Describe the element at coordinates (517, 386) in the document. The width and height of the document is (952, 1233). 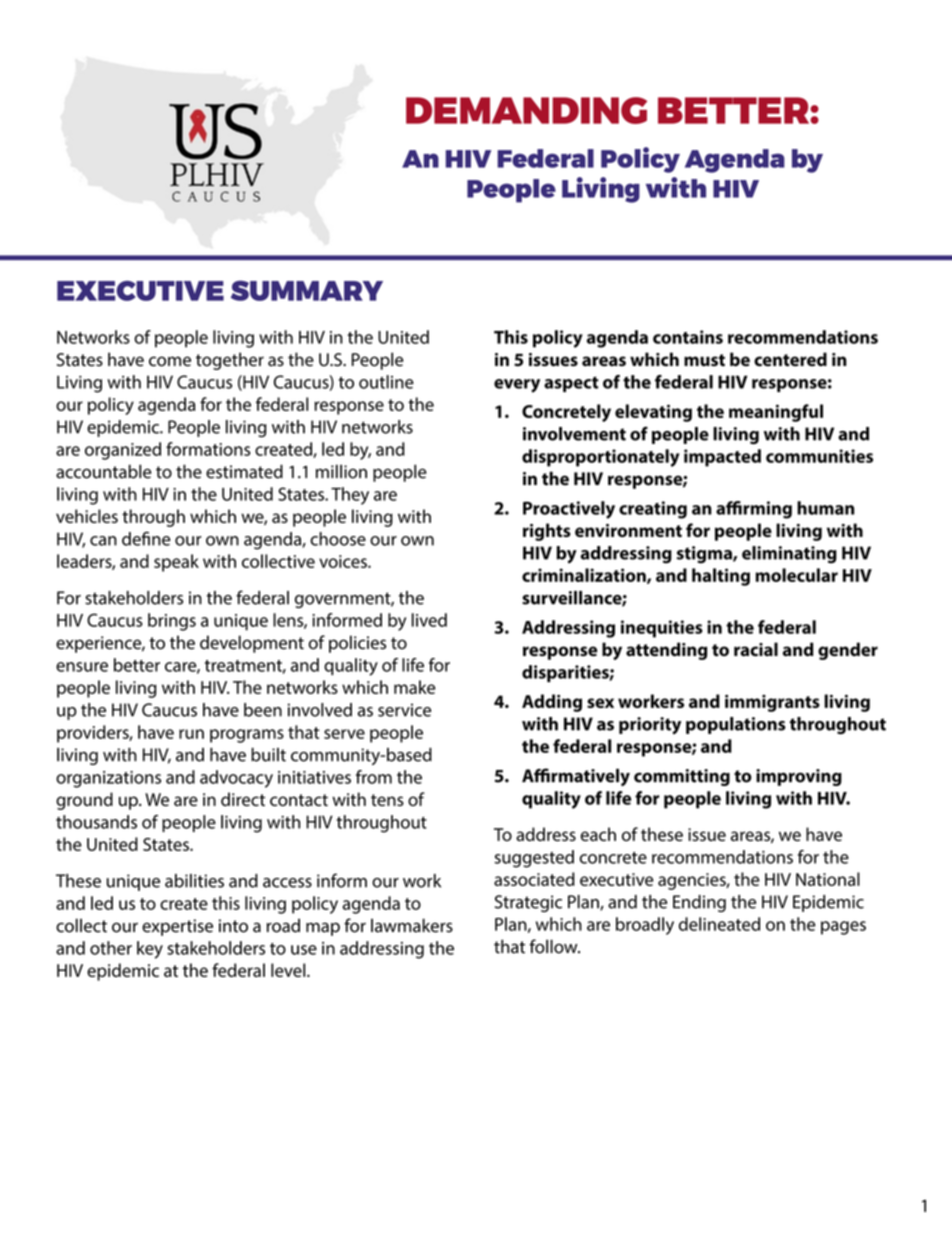
I see `every` at that location.
